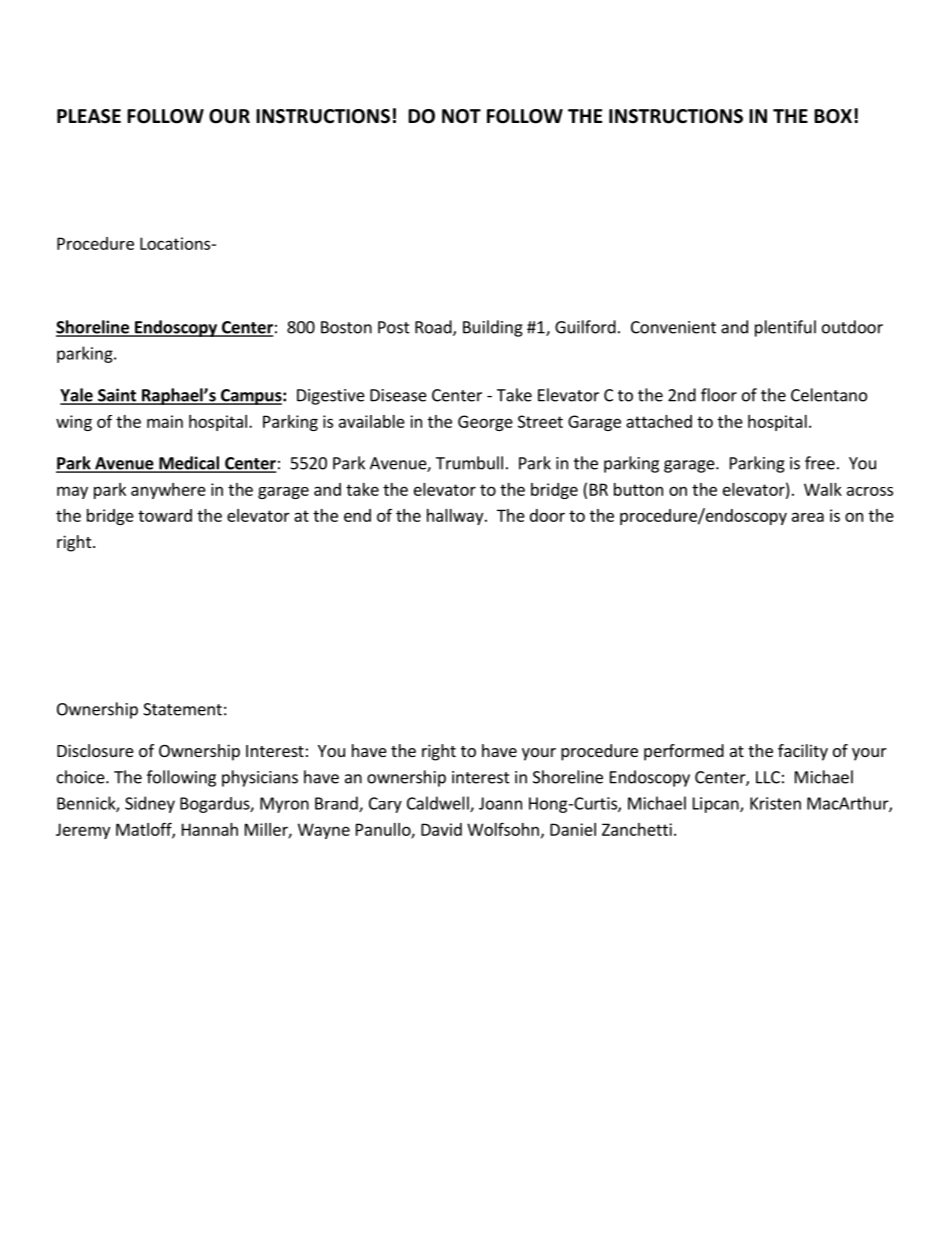 The image size is (952, 1233). What do you see at coordinates (150, 804) in the document?
I see `Sidney` at bounding box center [150, 804].
